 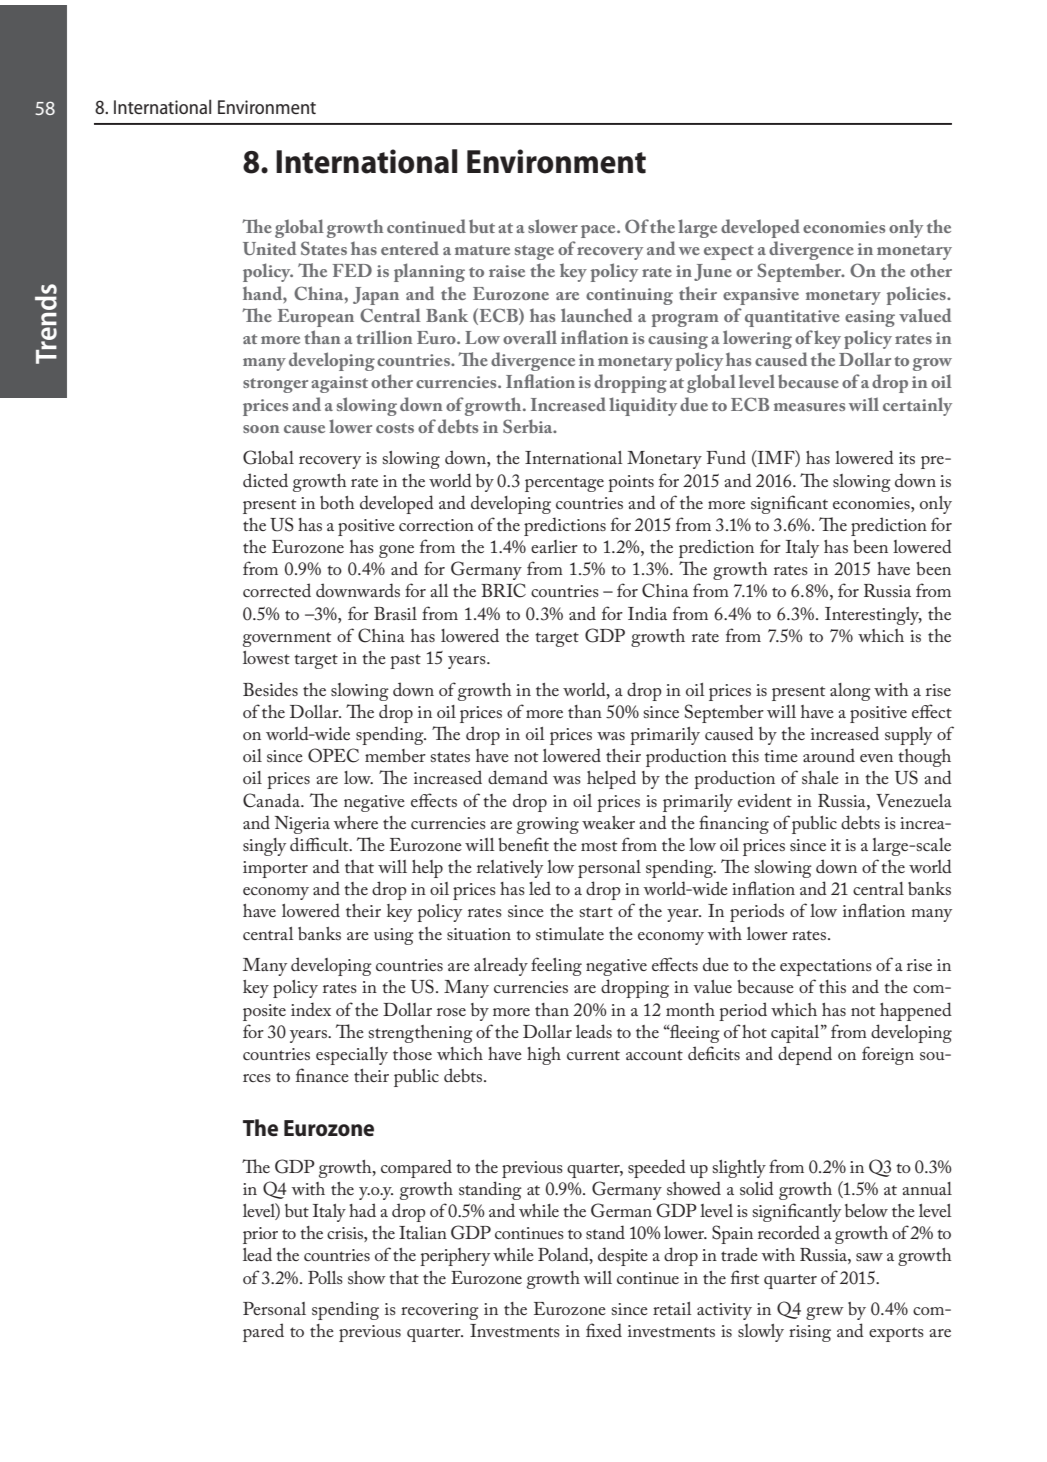 I want to click on pace, so click(x=599, y=231).
